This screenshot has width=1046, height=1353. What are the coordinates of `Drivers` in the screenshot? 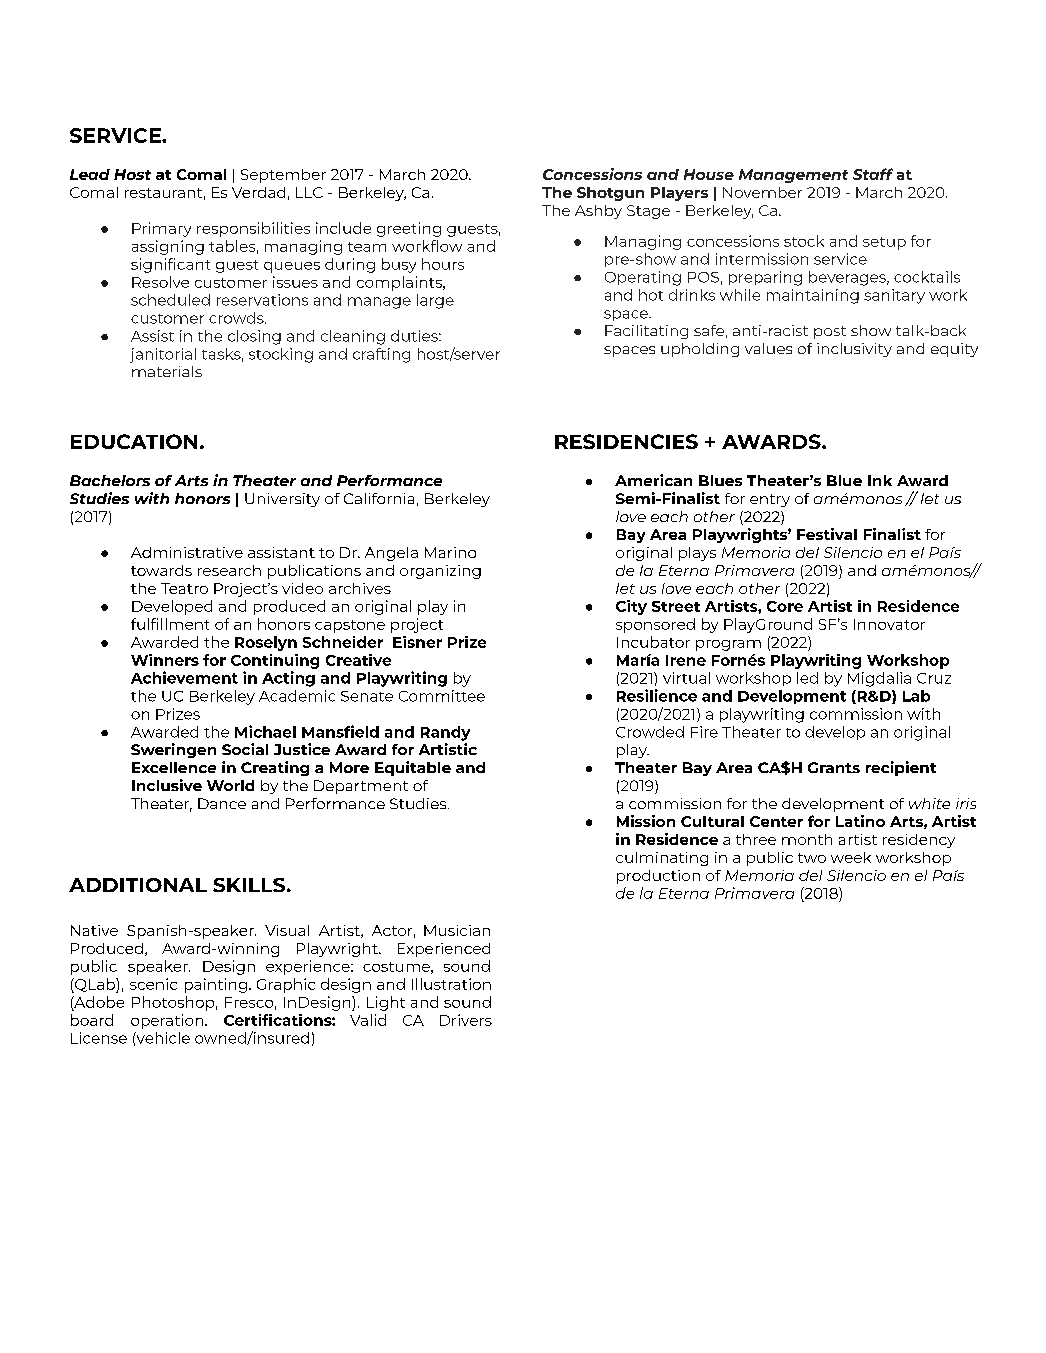 It's located at (466, 1020).
